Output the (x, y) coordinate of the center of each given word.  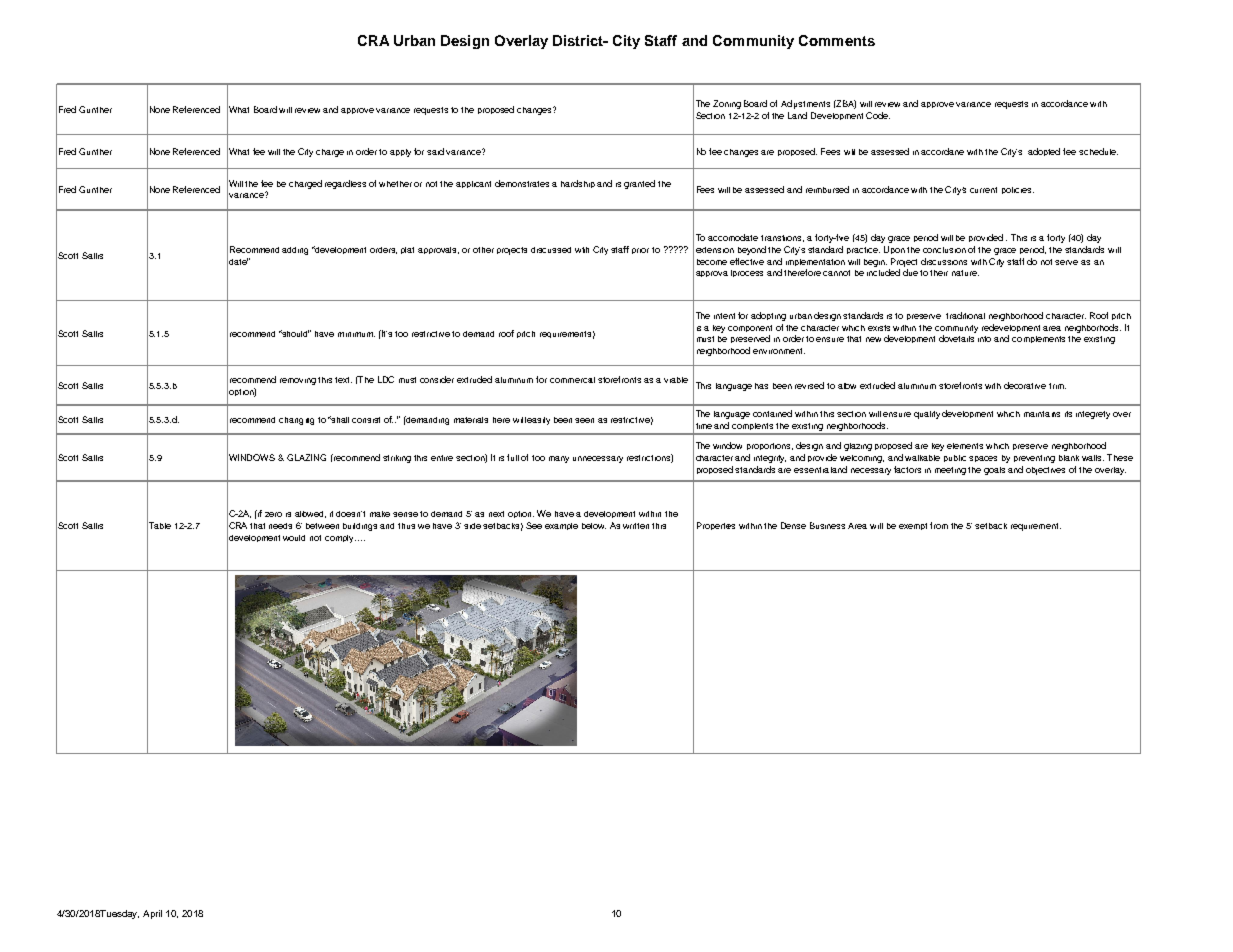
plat (407, 250)
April (152, 914)
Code (878, 115)
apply (400, 153)
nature (965, 273)
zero (273, 514)
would (294, 538)
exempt (913, 526)
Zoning (727, 104)
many (559, 459)
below (594, 526)
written (636, 526)
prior (640, 251)
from (939, 525)
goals (994, 471)
